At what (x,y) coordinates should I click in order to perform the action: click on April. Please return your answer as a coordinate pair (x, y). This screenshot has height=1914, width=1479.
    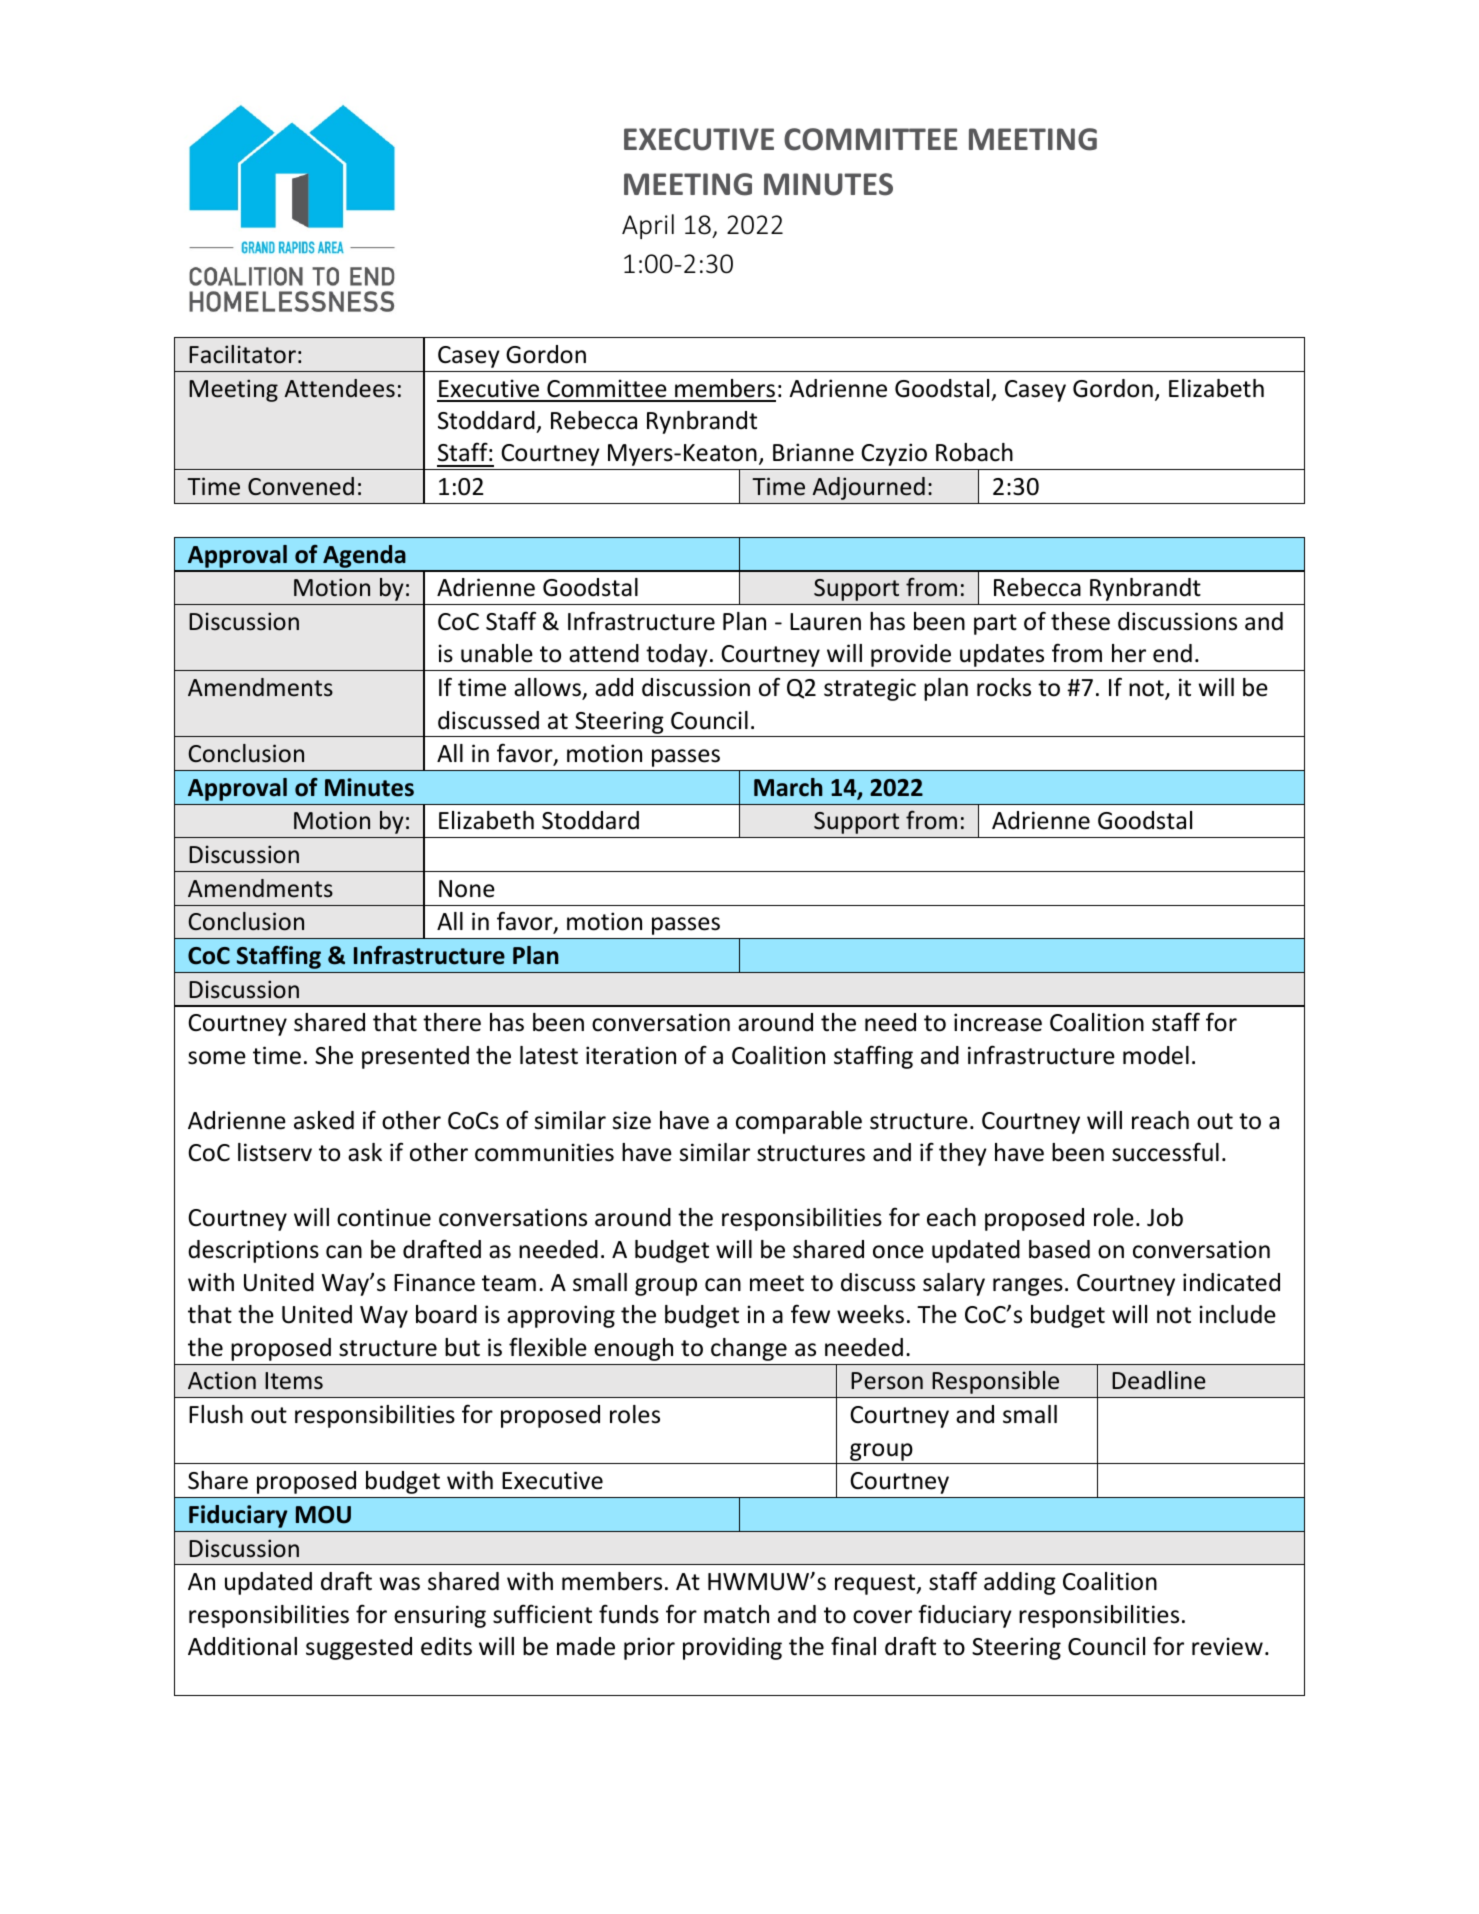
    Looking at the image, I should click on (648, 226).
